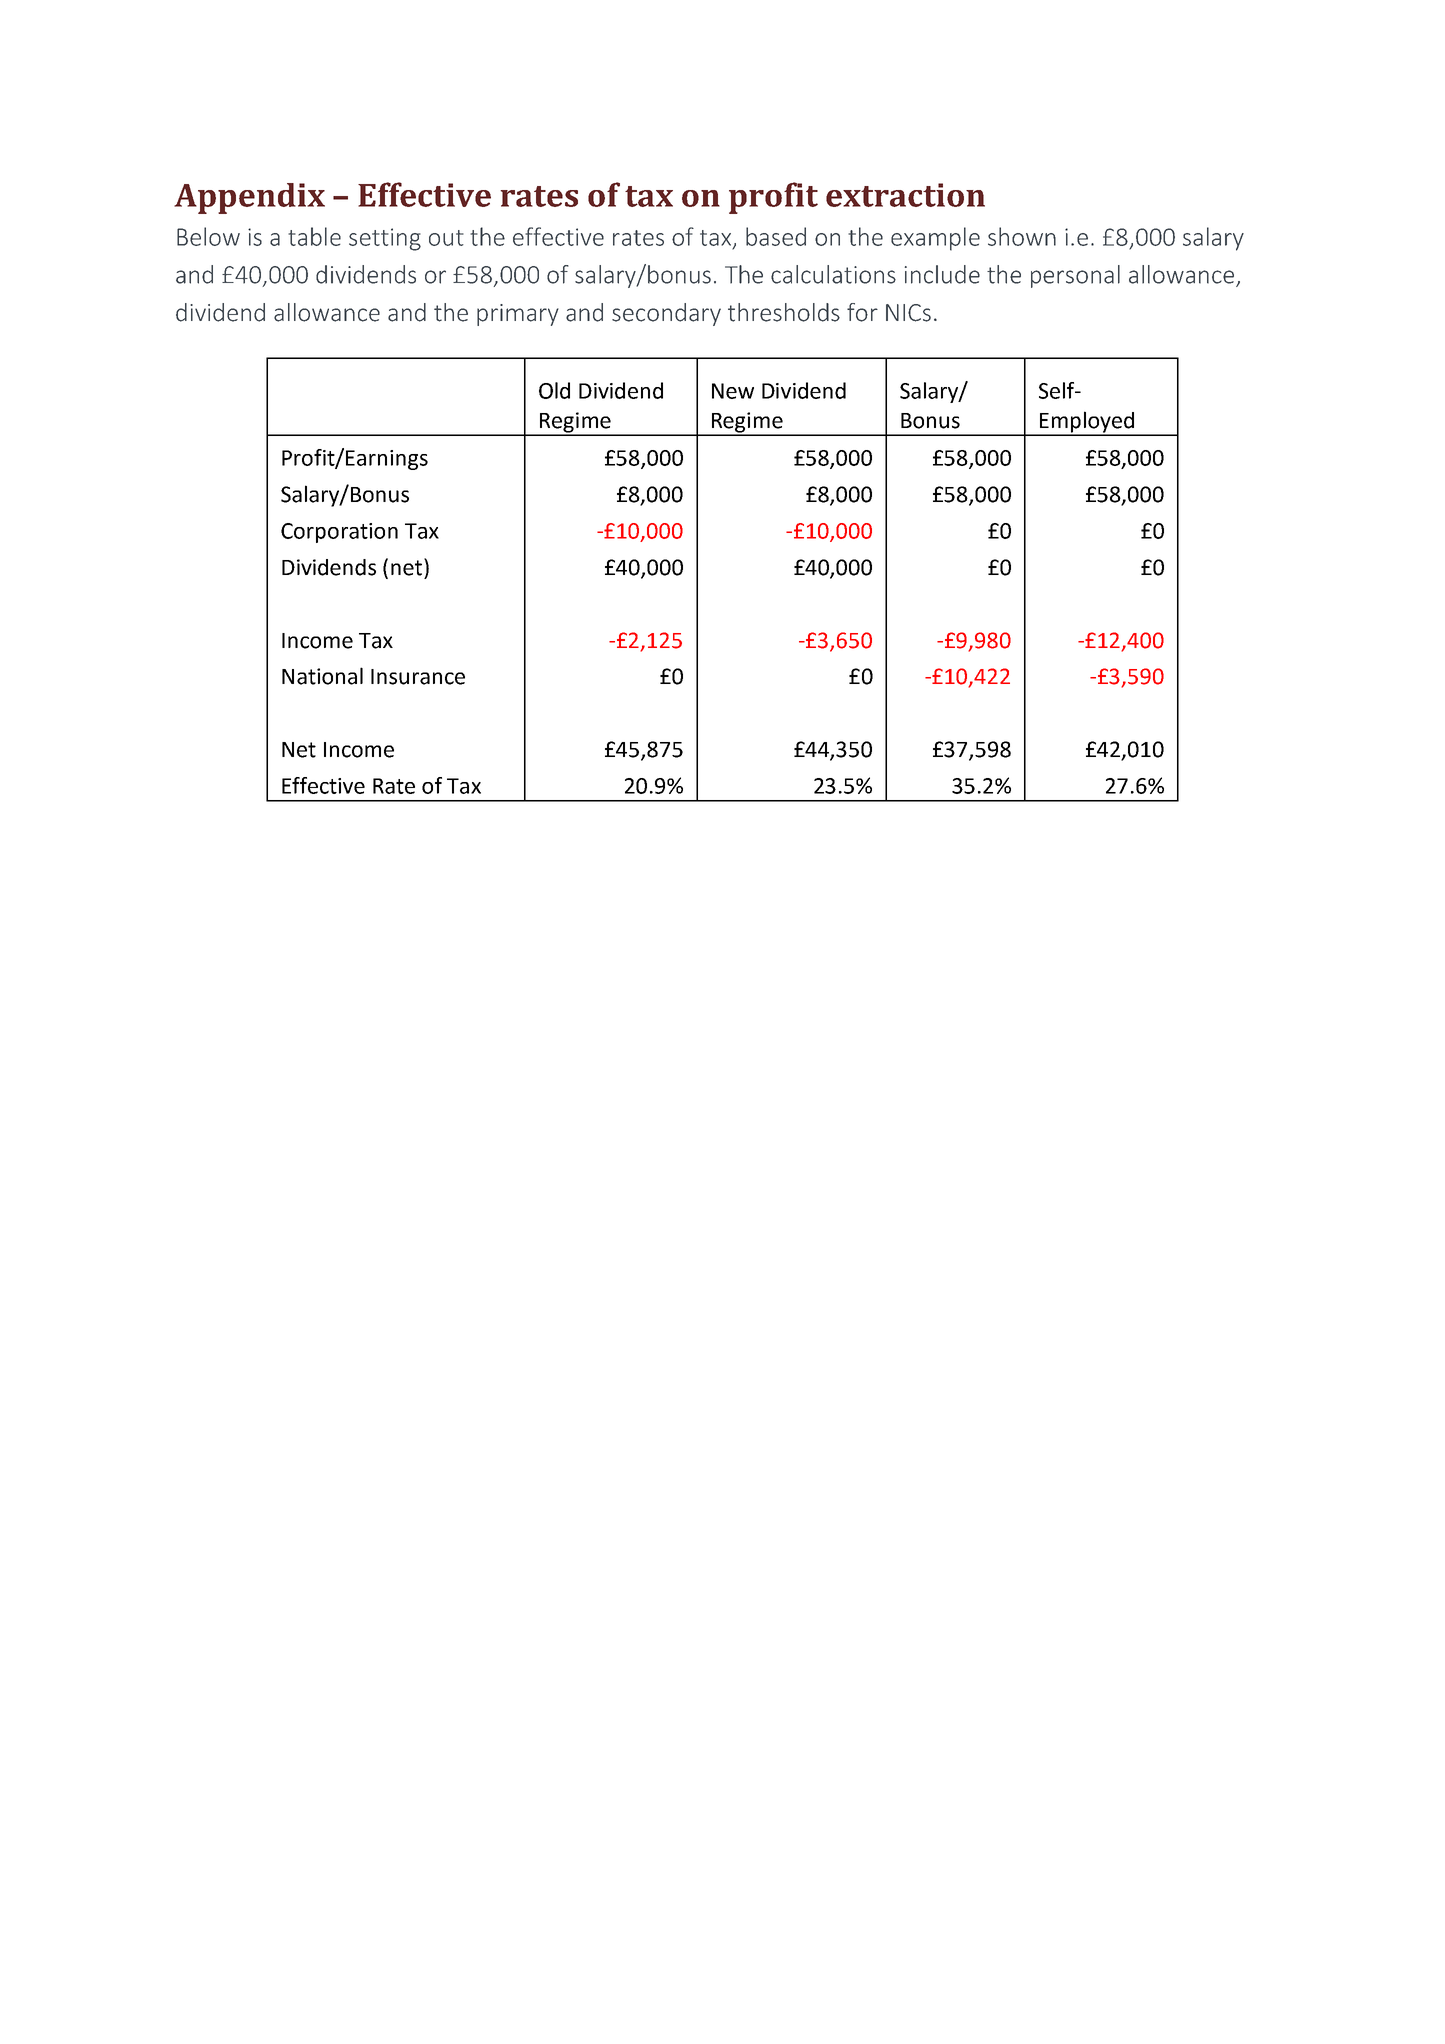  What do you see at coordinates (339, 533) in the screenshot?
I see `Corporation` at bounding box center [339, 533].
